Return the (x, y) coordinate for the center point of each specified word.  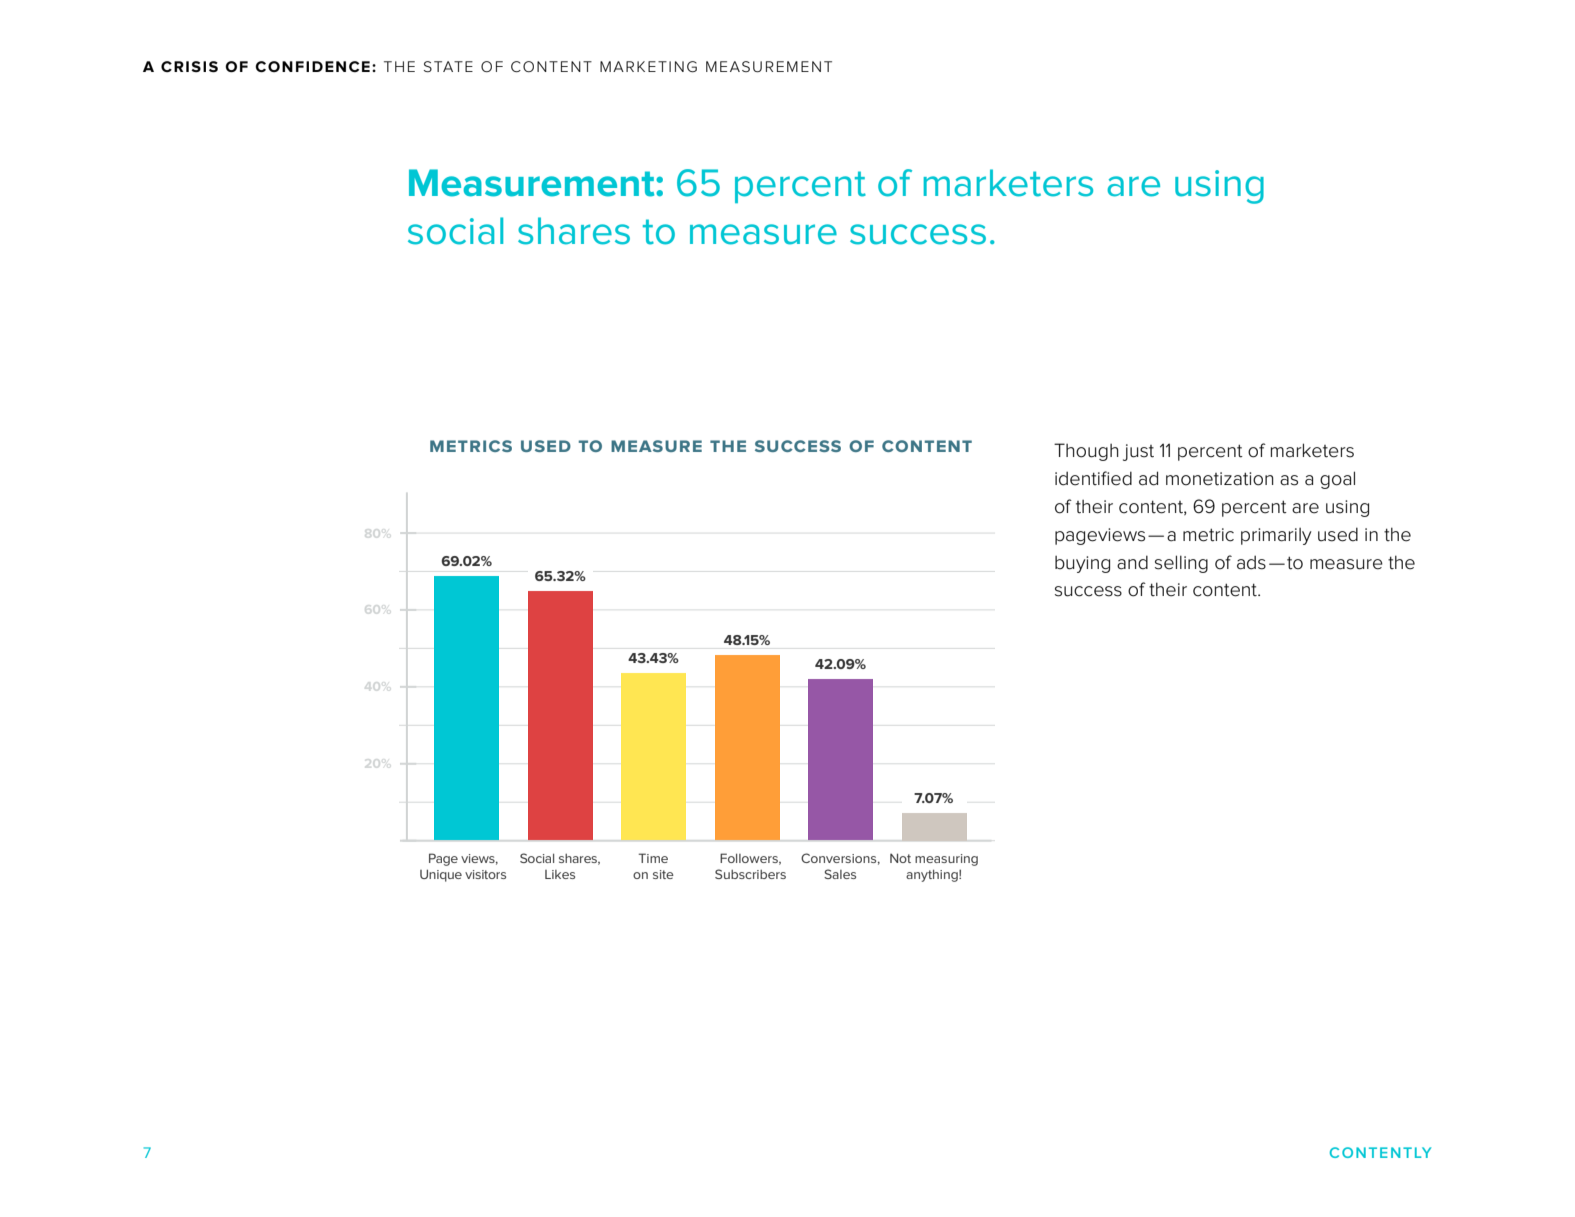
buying (1082, 564)
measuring (946, 860)
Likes (560, 874)
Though (1086, 452)
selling (1181, 564)
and (1132, 562)
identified (1093, 478)
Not (900, 858)
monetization (1220, 479)
